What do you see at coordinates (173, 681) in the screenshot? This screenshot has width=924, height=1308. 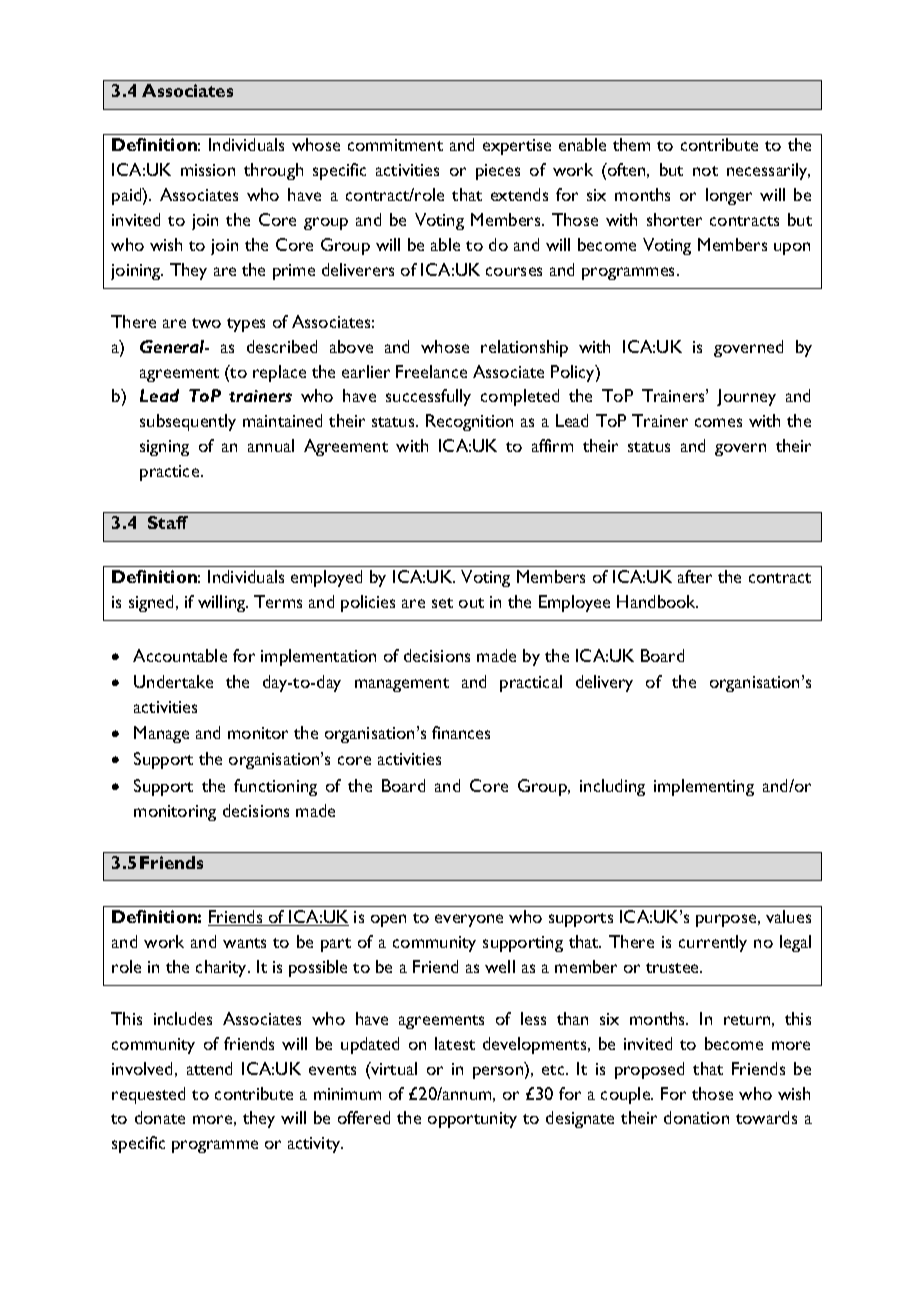 I see `Undertake` at bounding box center [173, 681].
